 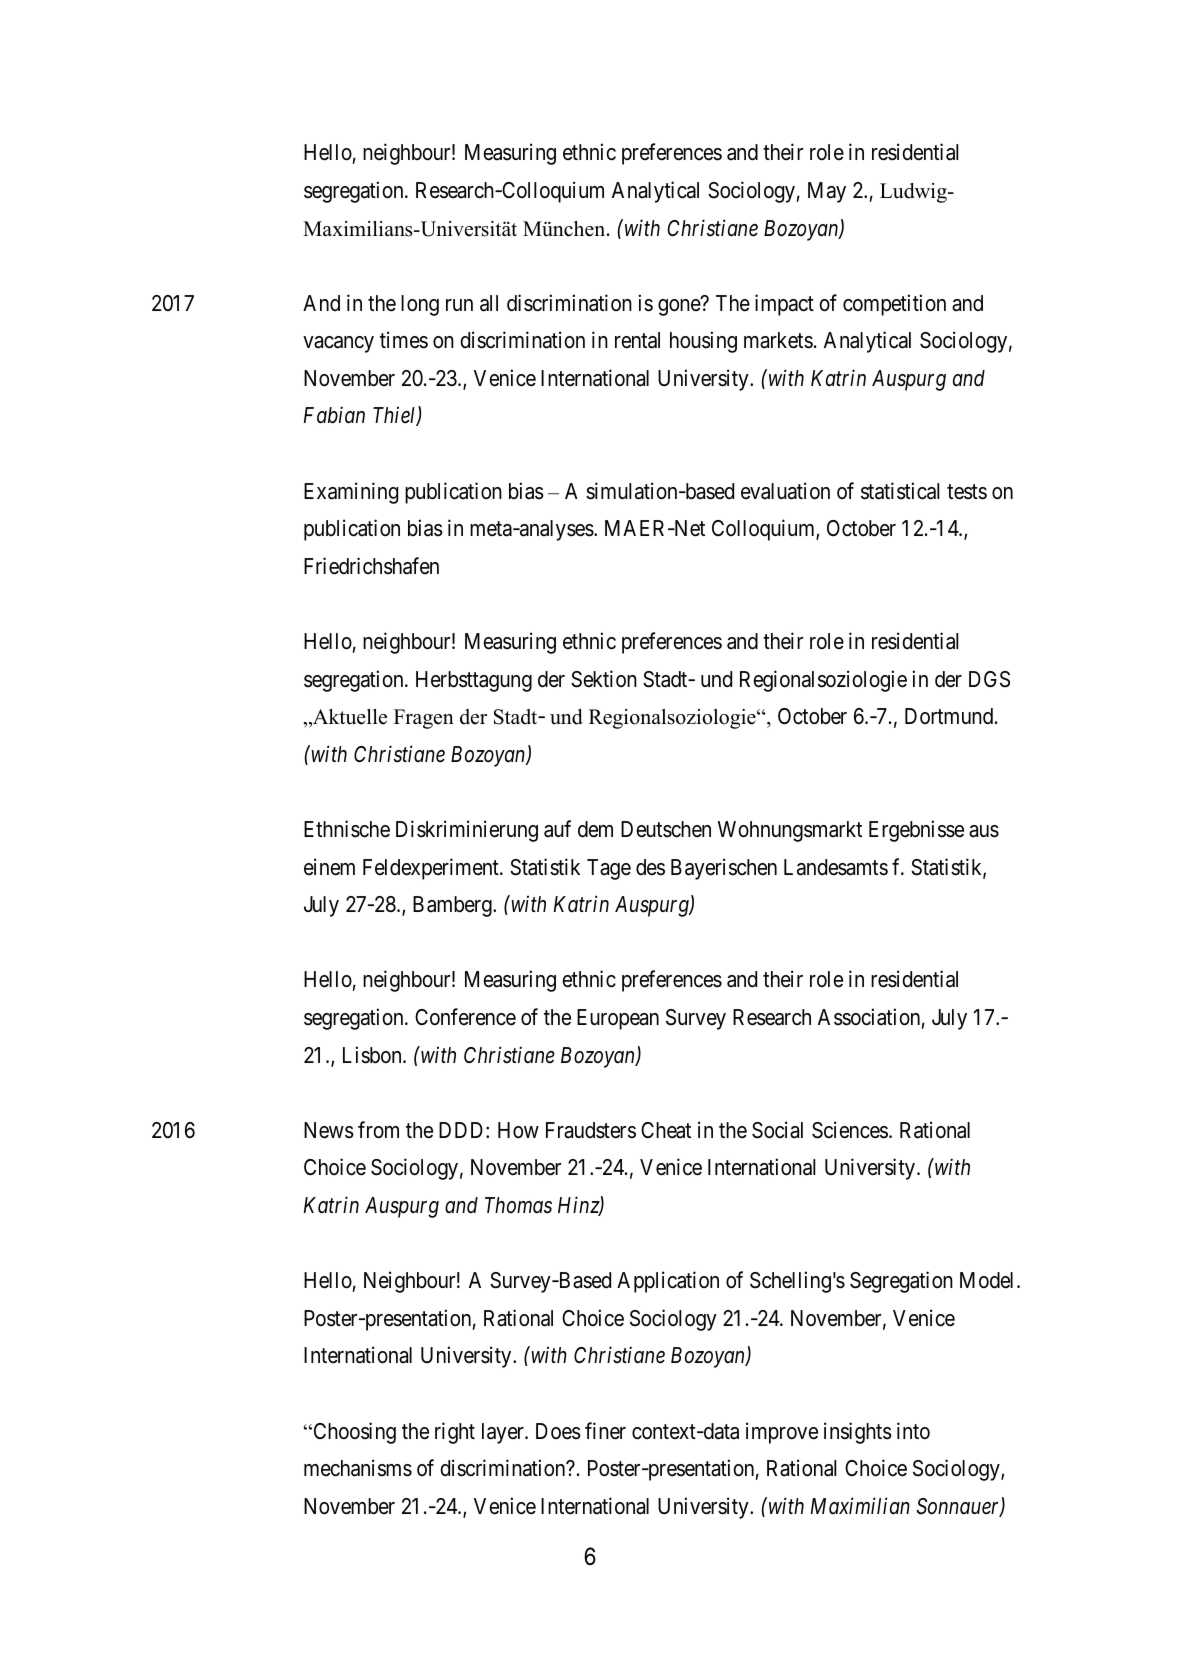 I want to click on Lisbon, so click(x=373, y=1055).
